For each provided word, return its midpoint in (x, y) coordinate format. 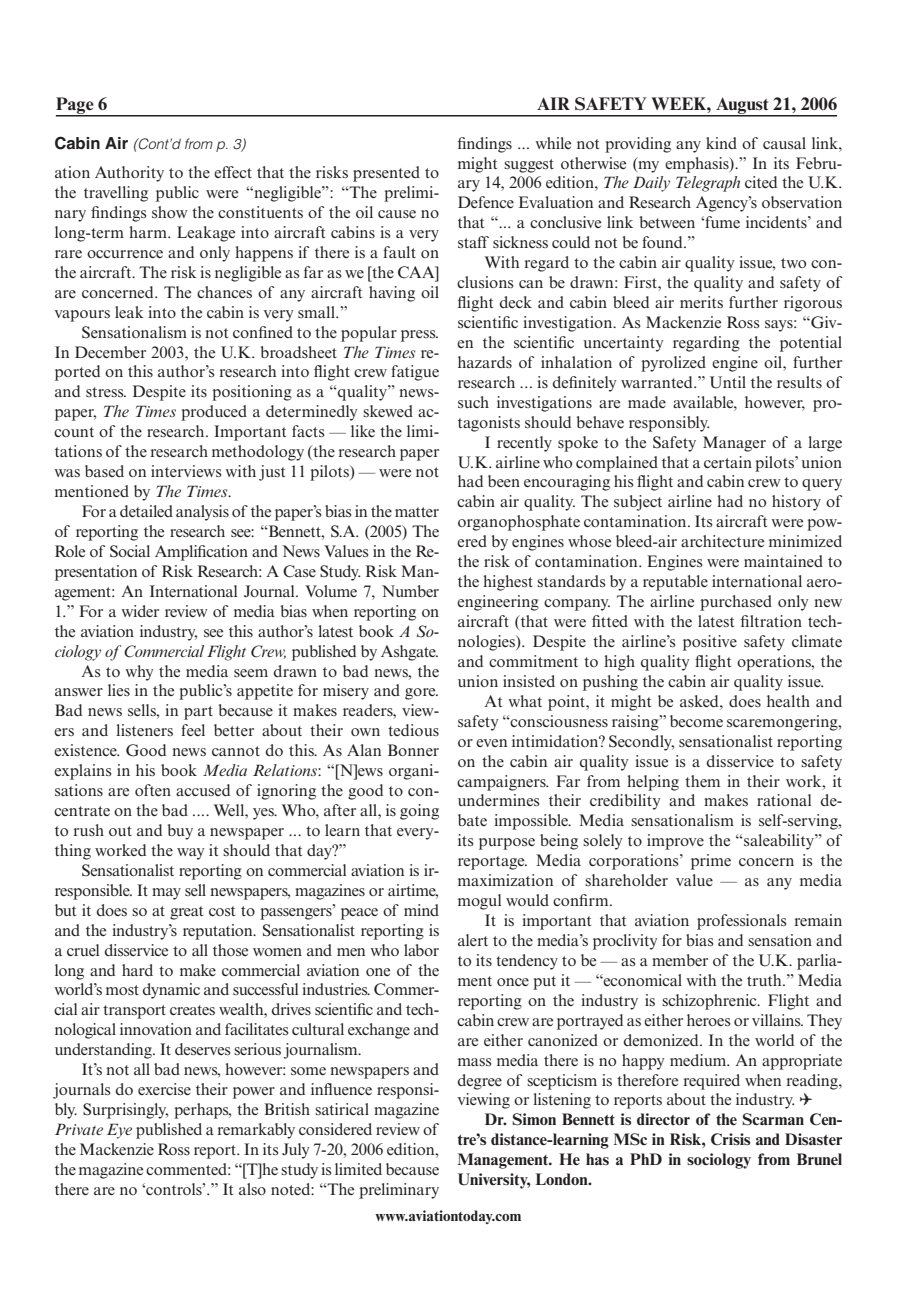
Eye (119, 1131)
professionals (742, 922)
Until (728, 382)
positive (710, 643)
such (473, 402)
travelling (116, 194)
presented (386, 174)
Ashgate (409, 653)
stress (106, 392)
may (166, 894)
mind (421, 910)
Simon (534, 1119)
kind (721, 143)
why (139, 673)
